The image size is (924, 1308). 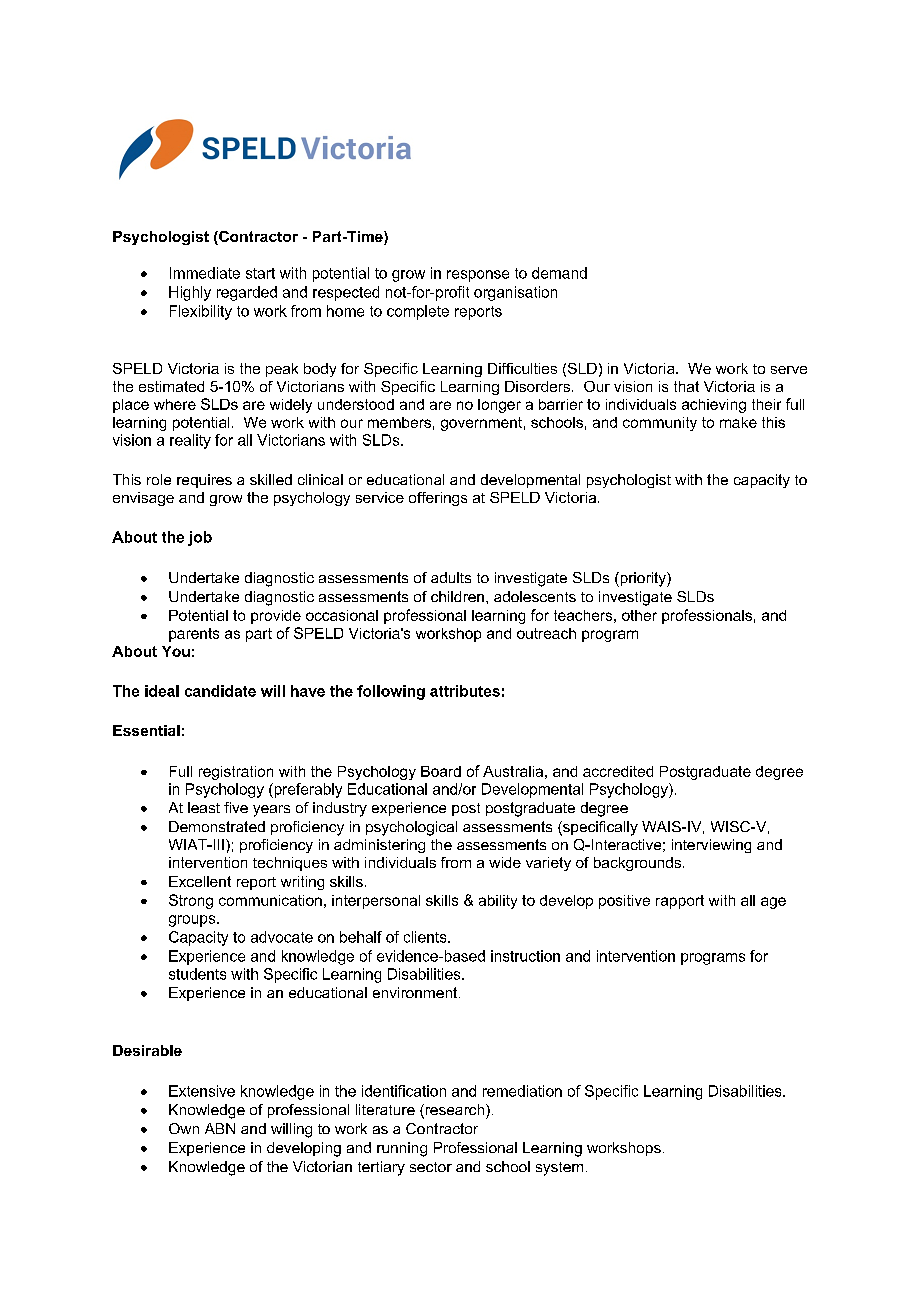 What do you see at coordinates (465, 691) in the image?
I see `attributes` at bounding box center [465, 691].
